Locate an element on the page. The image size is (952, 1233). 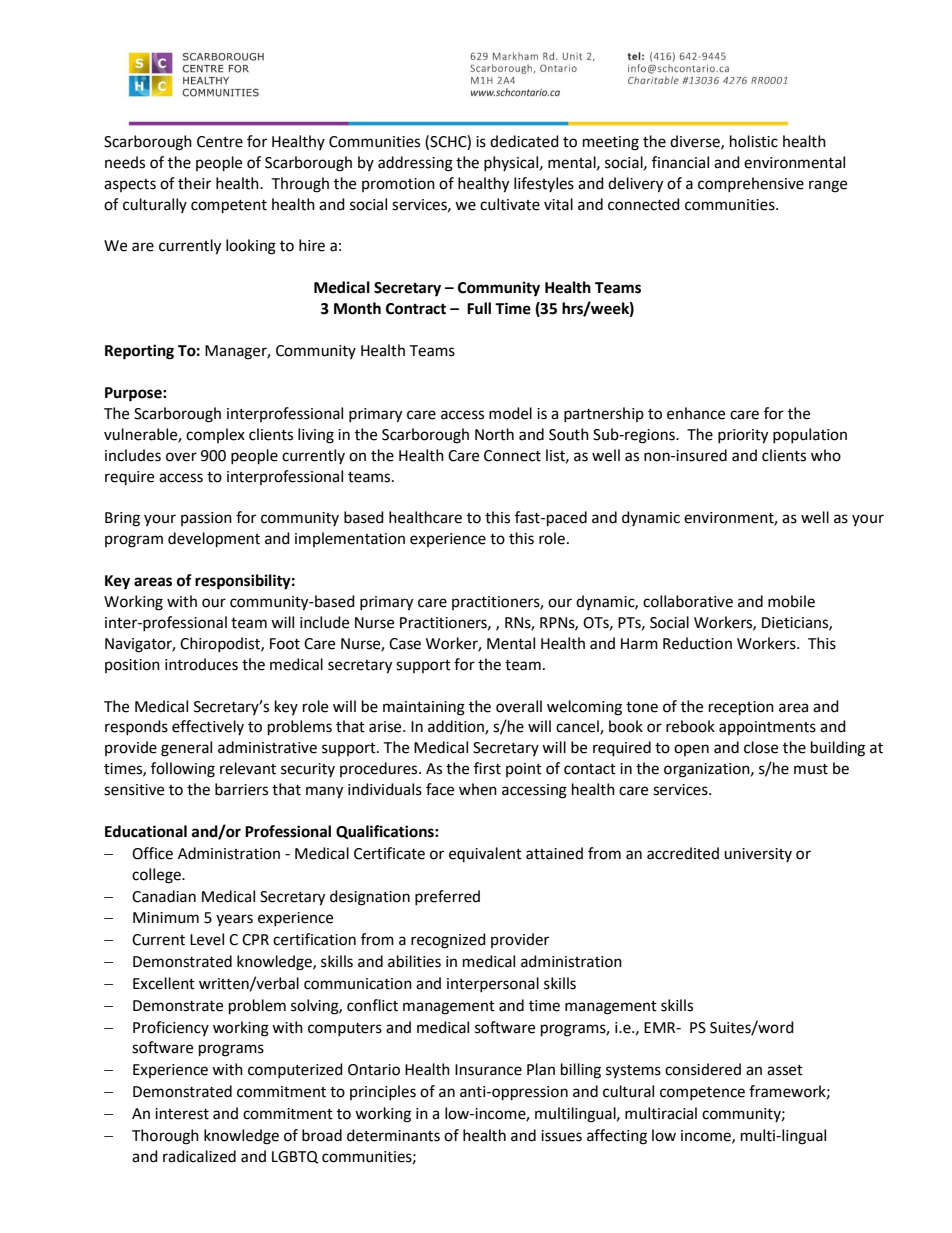
radicalized is located at coordinates (199, 1156).
